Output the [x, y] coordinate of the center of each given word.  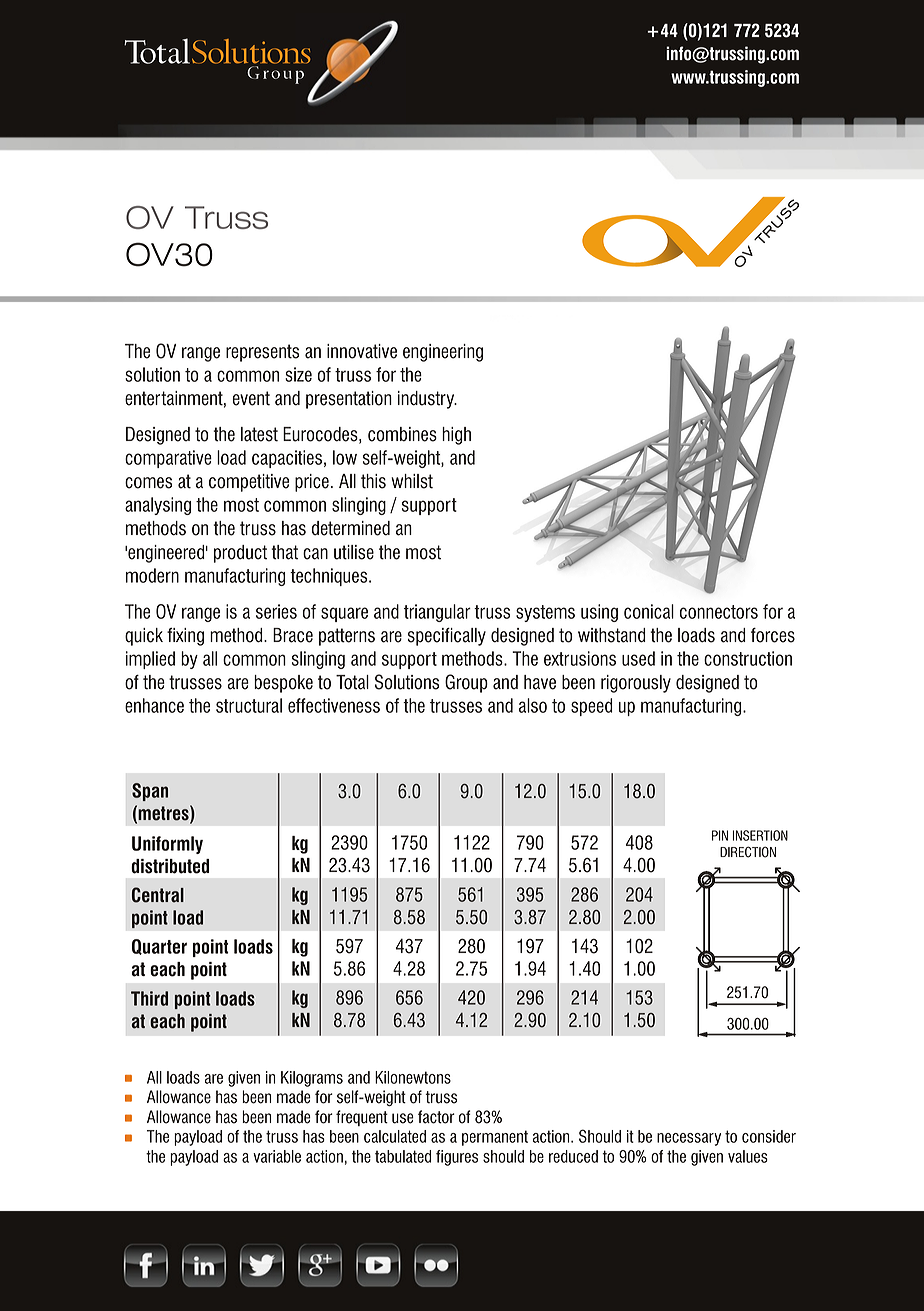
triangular [437, 613]
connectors [719, 612]
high [456, 436]
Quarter [159, 947]
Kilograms [312, 1079]
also [533, 705]
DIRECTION [748, 852]
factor [436, 1117]
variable [277, 1156]
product [240, 554]
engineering [443, 353]
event [251, 398]
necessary [689, 1139]
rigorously [636, 684]
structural [249, 705]
